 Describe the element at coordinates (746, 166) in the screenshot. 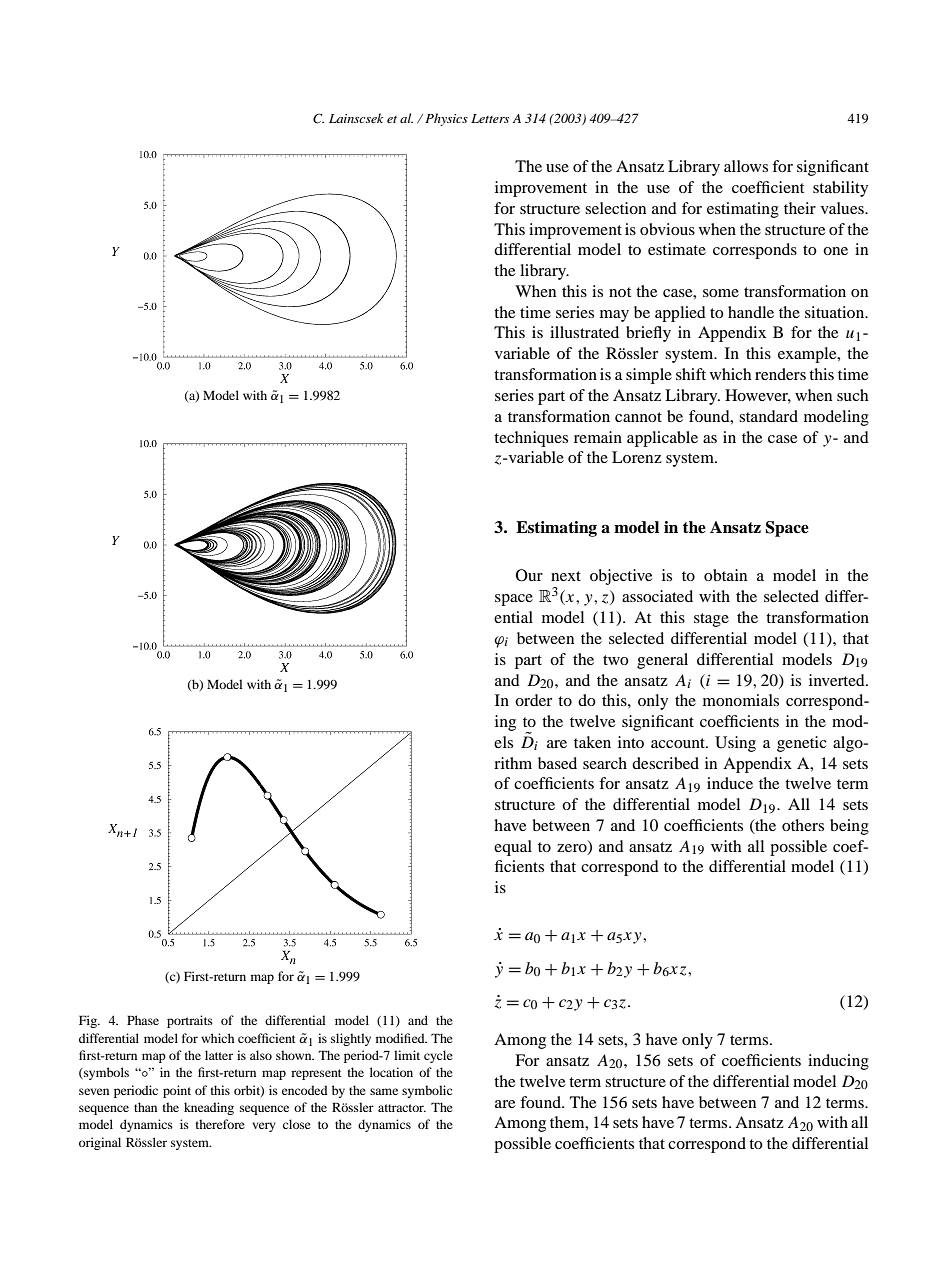

I see `allows` at that location.
